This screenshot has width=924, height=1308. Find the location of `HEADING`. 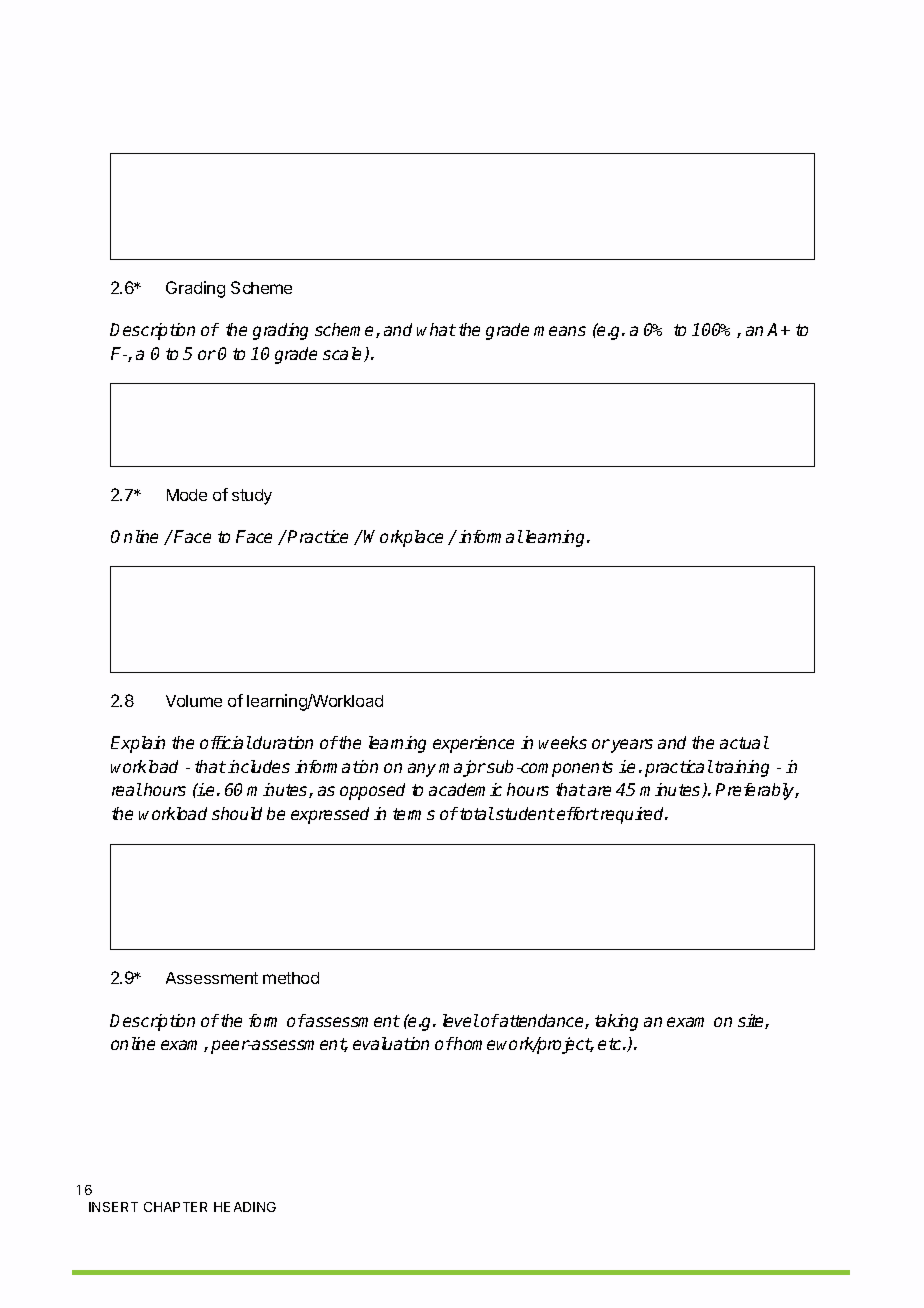

HEADING is located at coordinates (245, 1207).
